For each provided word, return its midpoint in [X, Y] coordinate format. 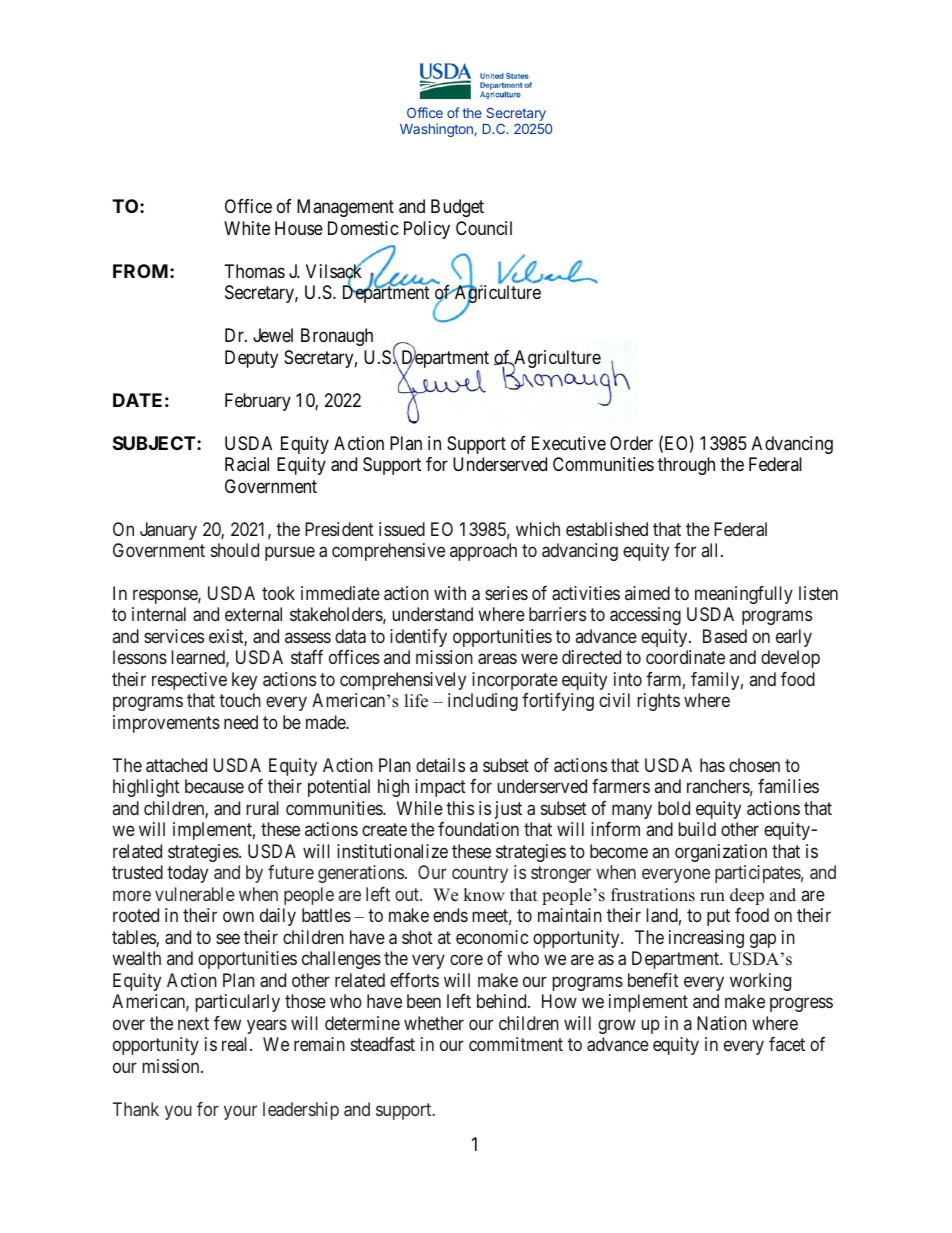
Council [484, 228]
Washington [436, 130]
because [214, 786]
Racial [247, 464]
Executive [569, 443]
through [686, 466]
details [440, 765]
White [247, 228]
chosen [754, 765]
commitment [516, 1044]
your [240, 1112]
